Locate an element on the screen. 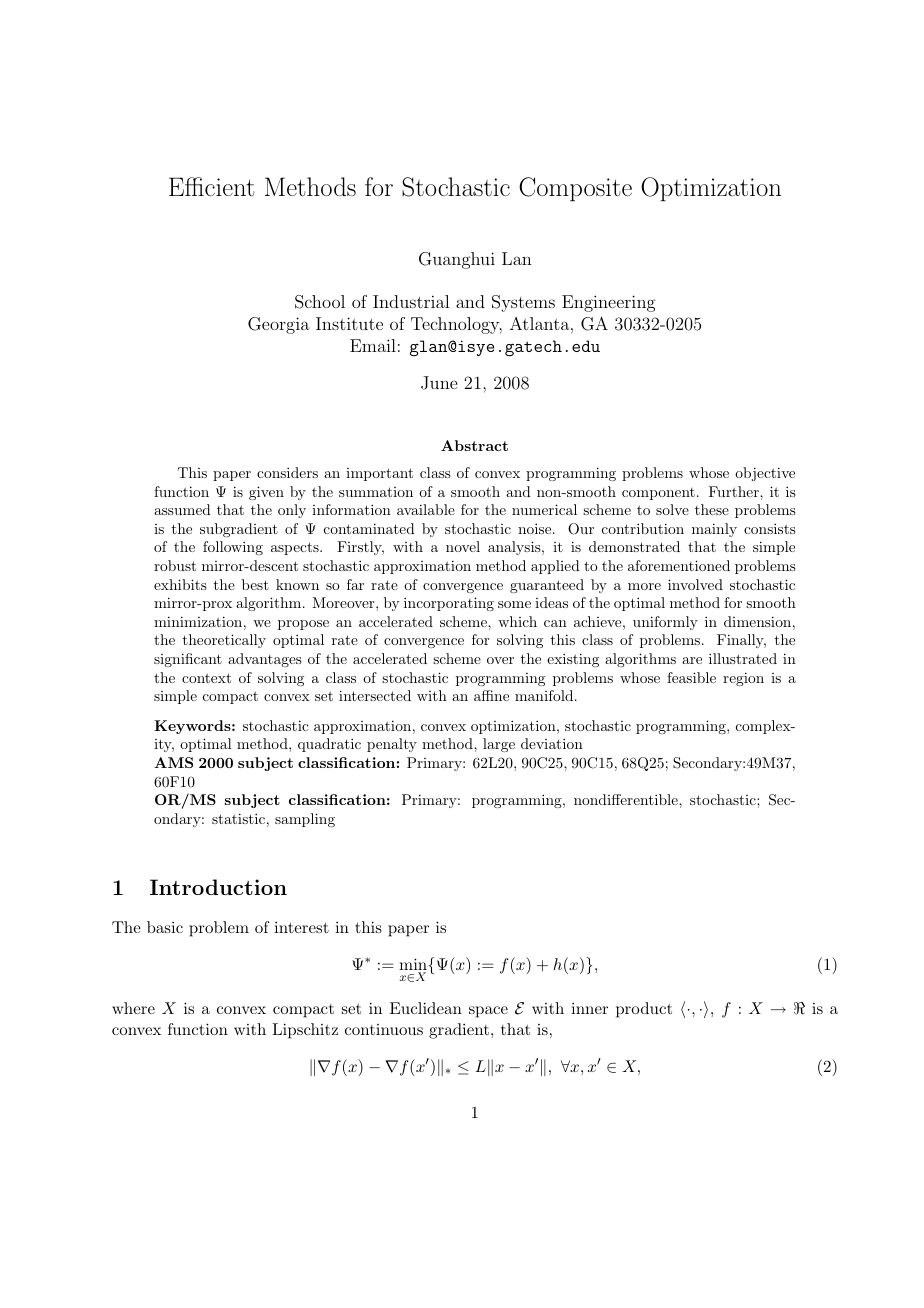 This screenshot has width=924, height=1308. Engineering is located at coordinates (609, 303).
